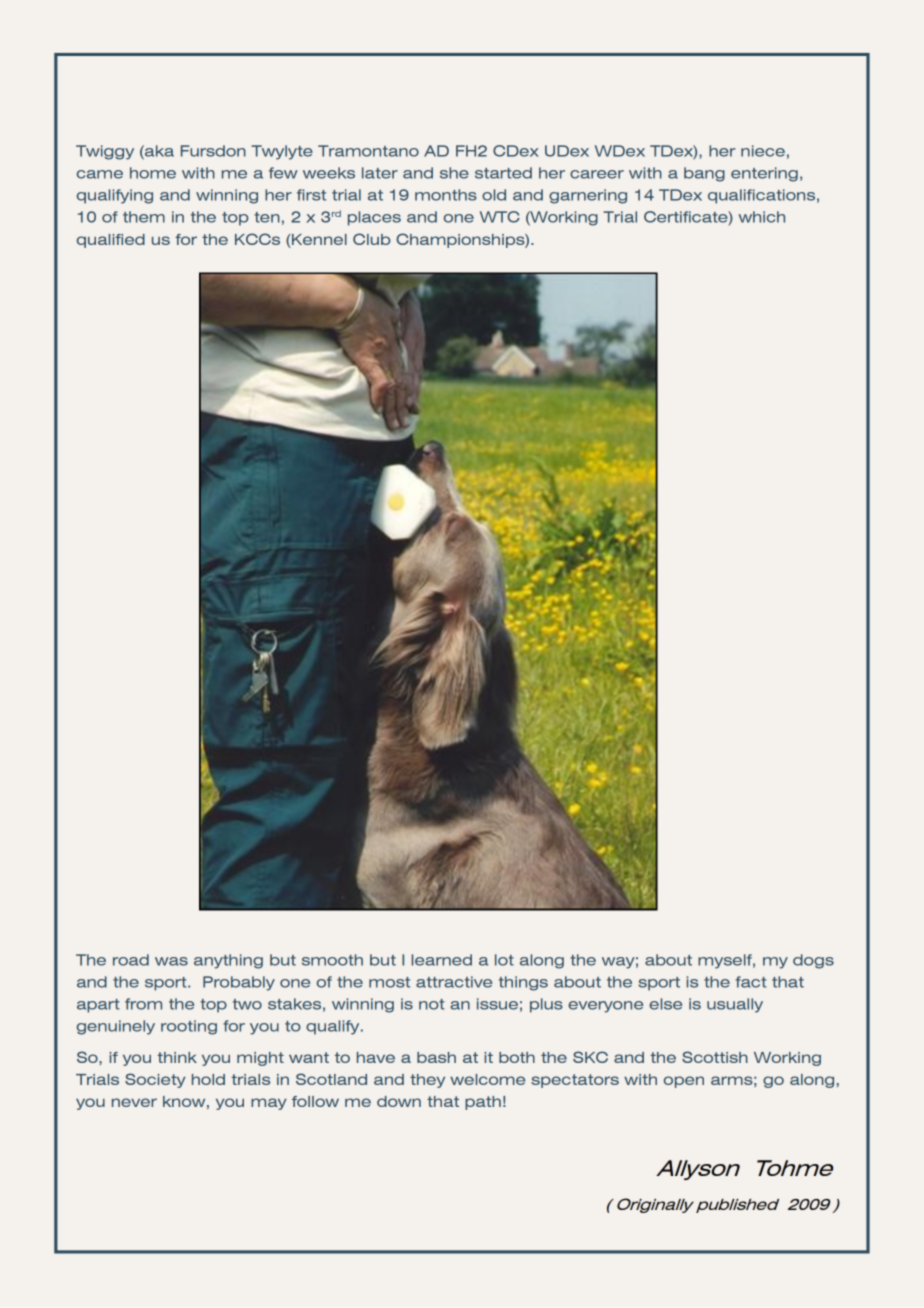 The height and width of the image is (1308, 924). Describe the element at coordinates (171, 961) in the image. I see `was` at that location.
